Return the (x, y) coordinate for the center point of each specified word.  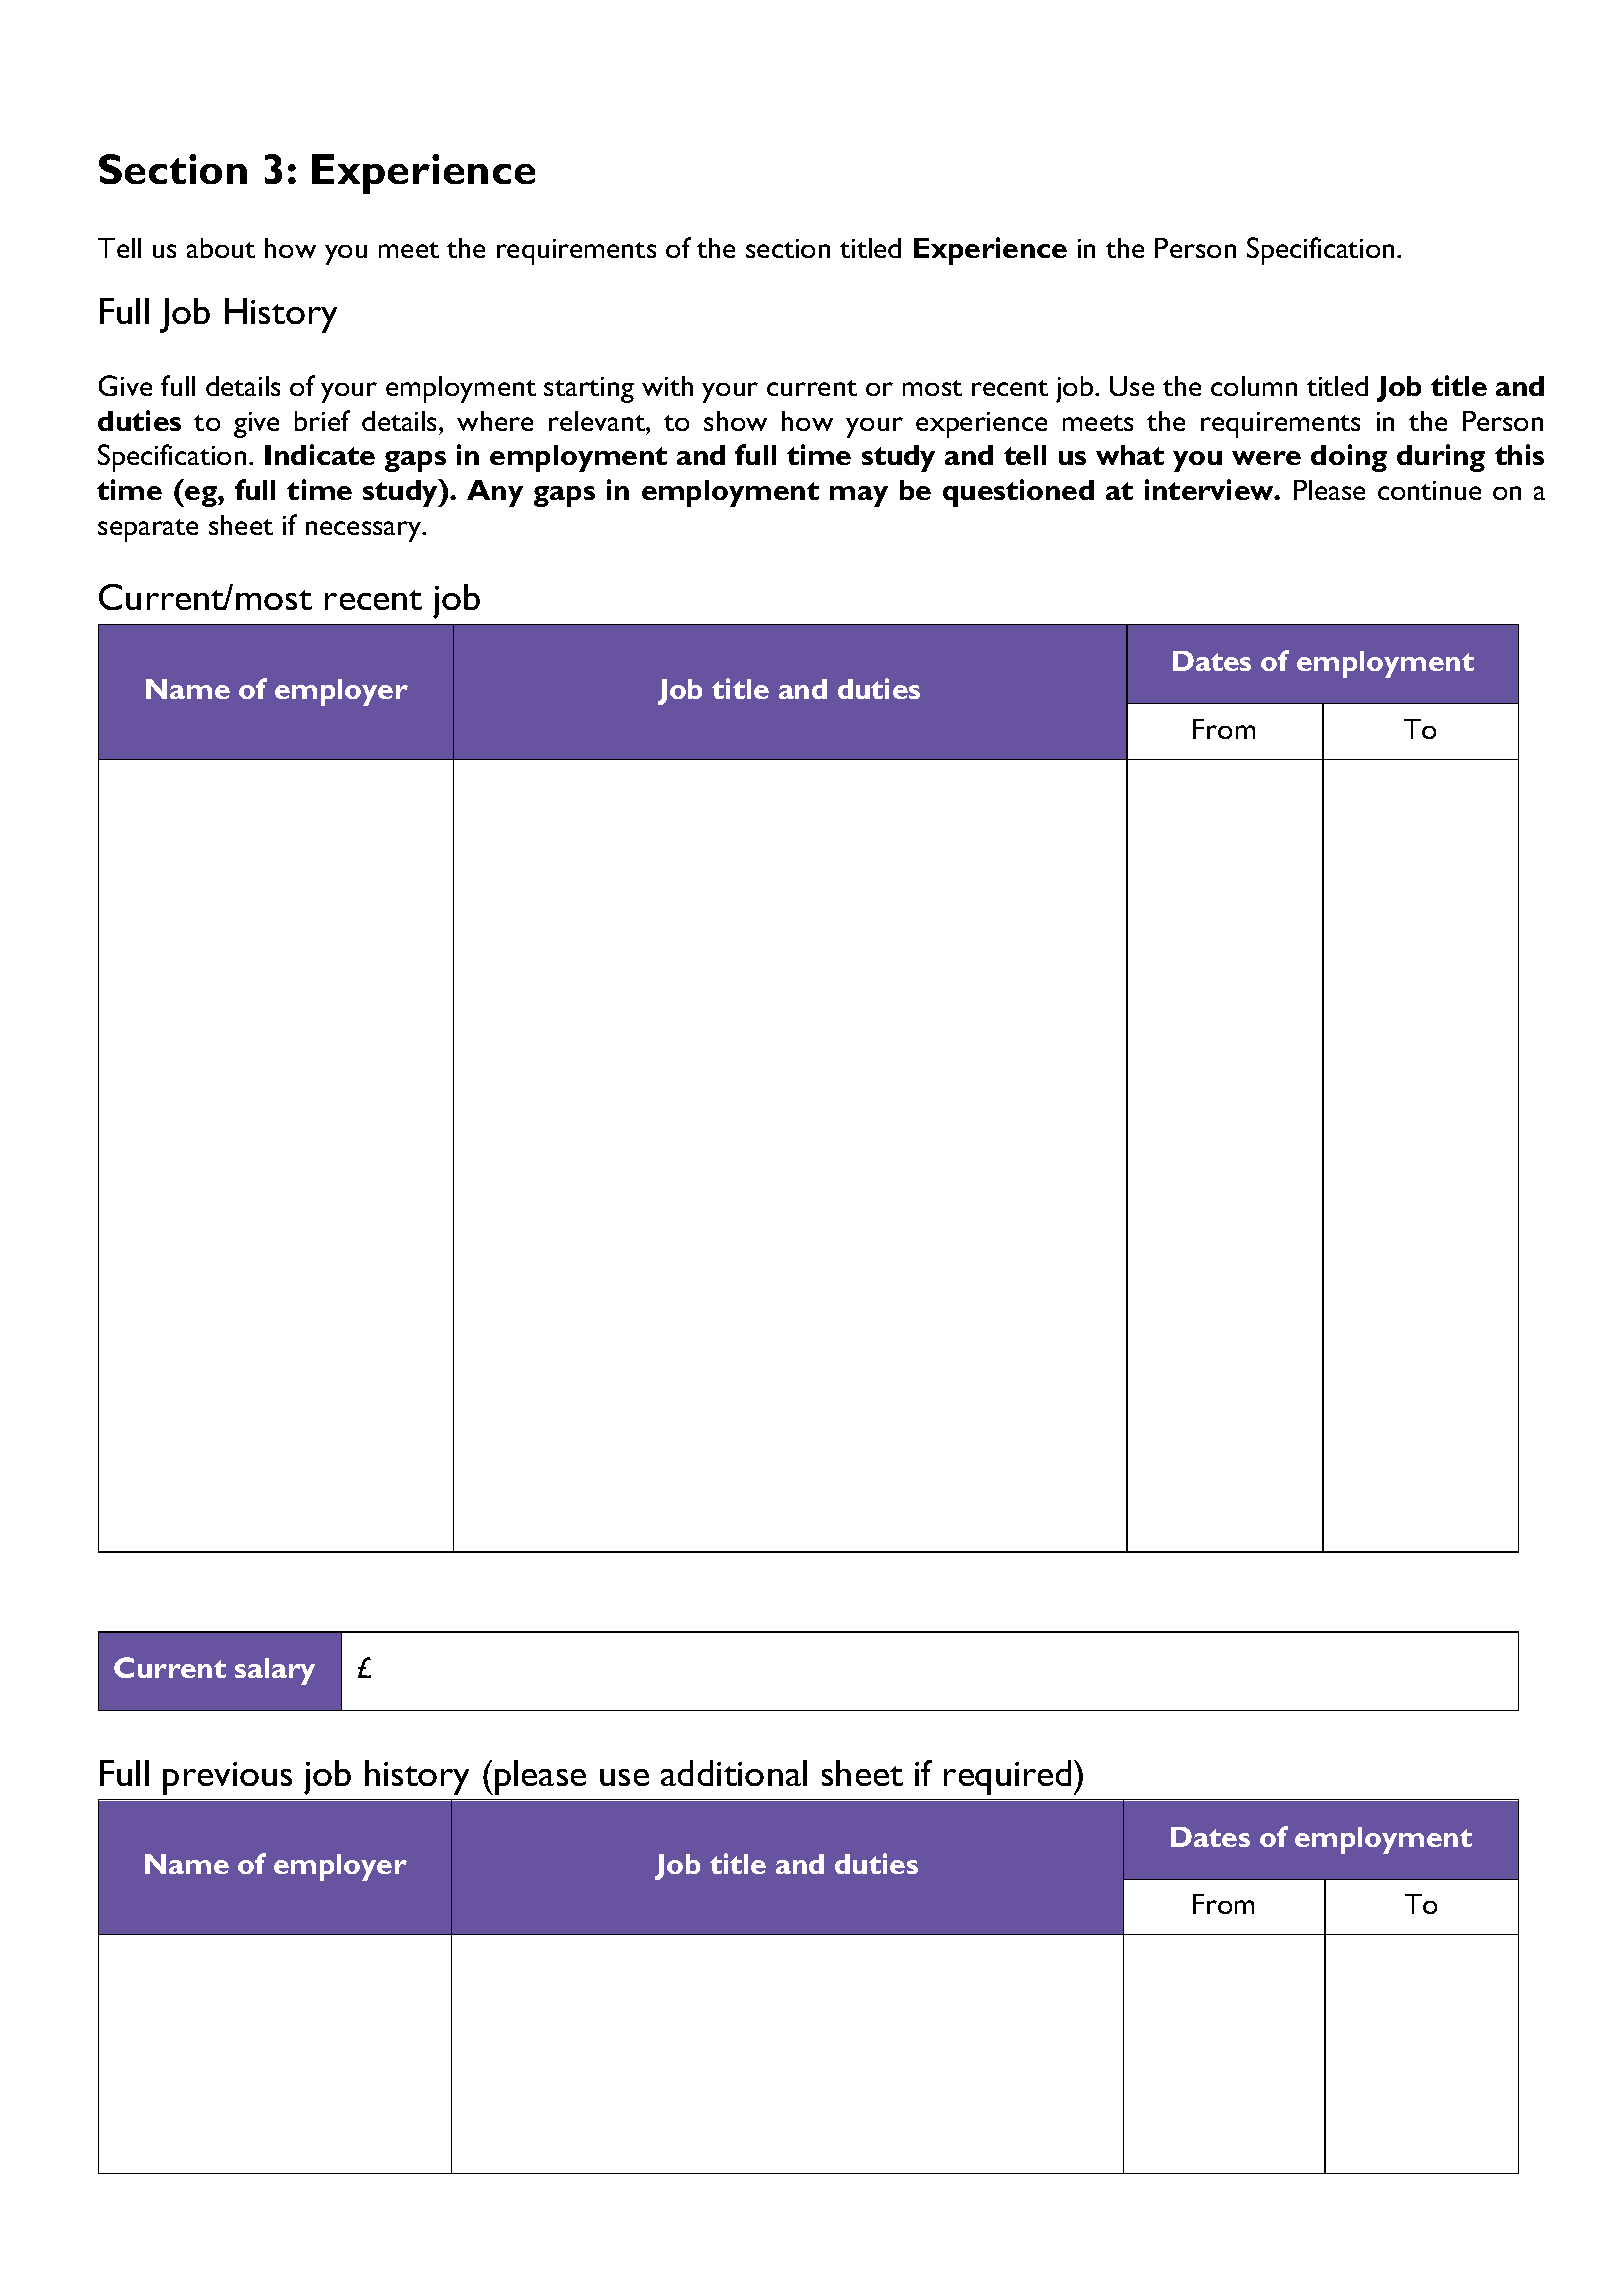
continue (1429, 490)
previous (227, 1778)
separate (148, 530)
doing (1349, 458)
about (221, 248)
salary (275, 1671)
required (1007, 1777)
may (859, 496)
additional (734, 1773)
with (667, 386)
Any (495, 493)
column (1254, 386)
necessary (365, 531)
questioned (1018, 493)
